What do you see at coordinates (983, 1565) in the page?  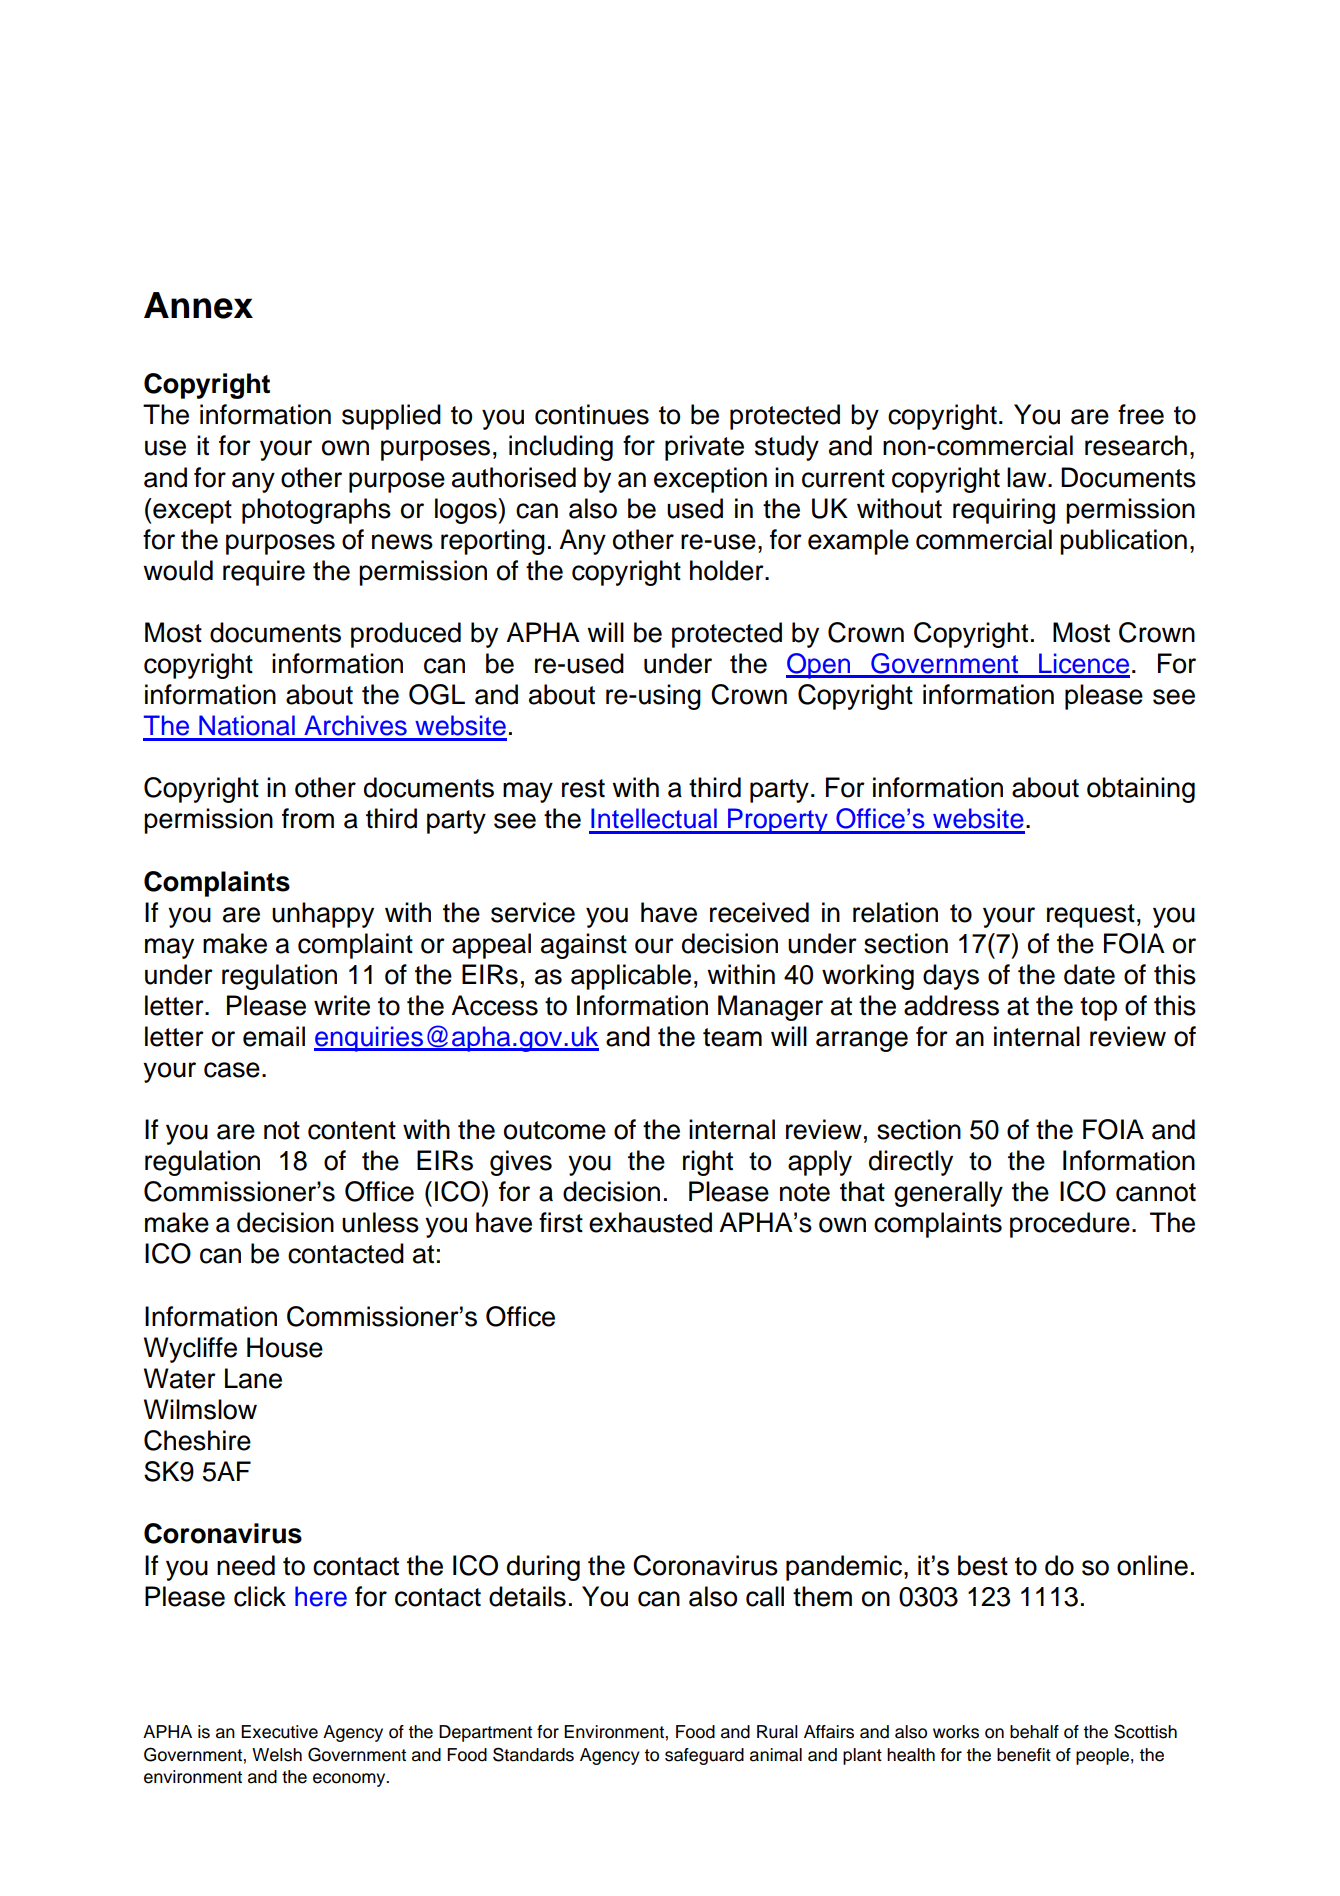 I see `best` at bounding box center [983, 1565].
